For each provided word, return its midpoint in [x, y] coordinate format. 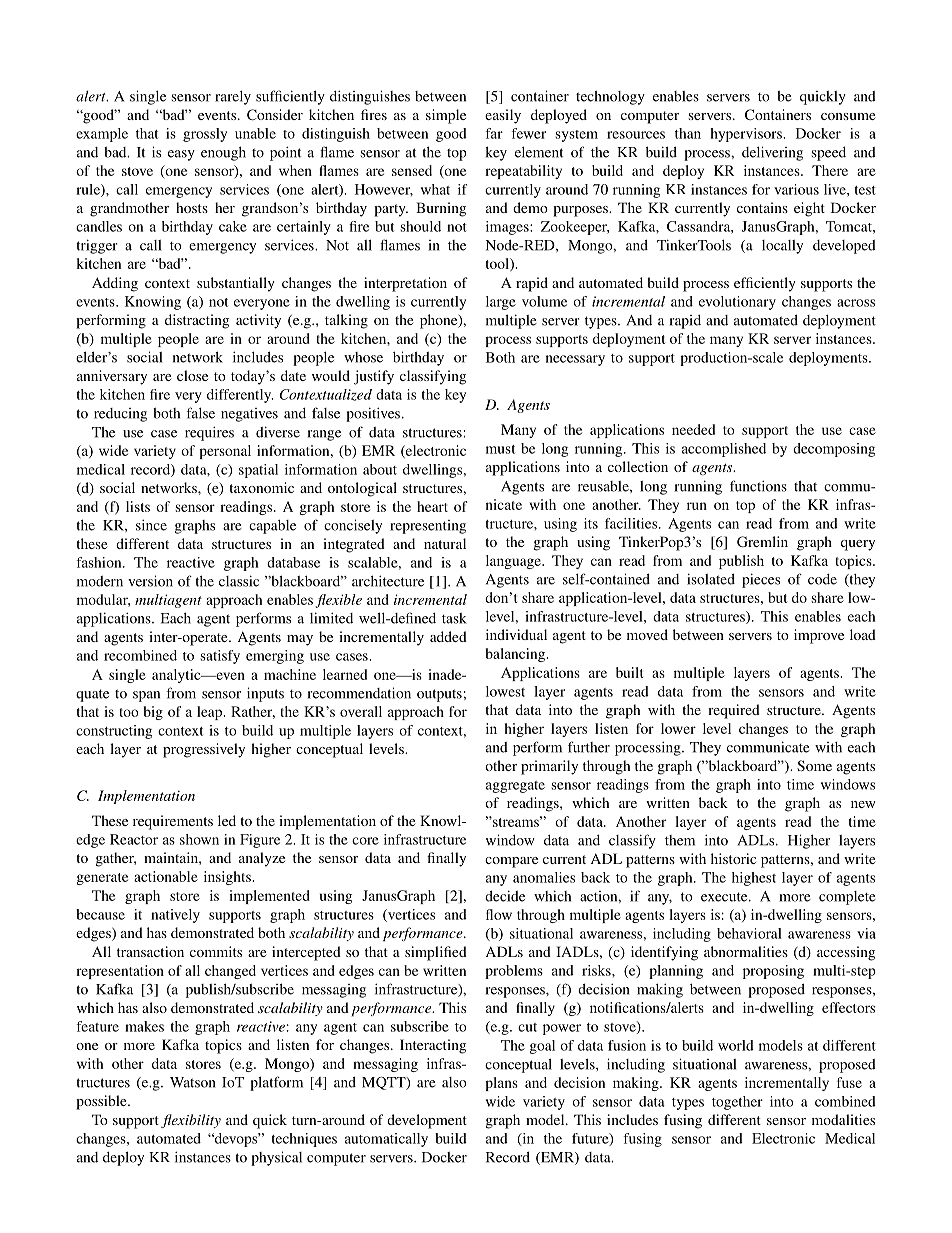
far [494, 133]
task [454, 618]
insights [228, 878]
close [192, 375]
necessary [575, 360]
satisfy [220, 657]
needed [693, 429]
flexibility [191, 1121]
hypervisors [747, 135]
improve [819, 636]
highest [754, 879]
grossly [205, 135]
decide [505, 896]
